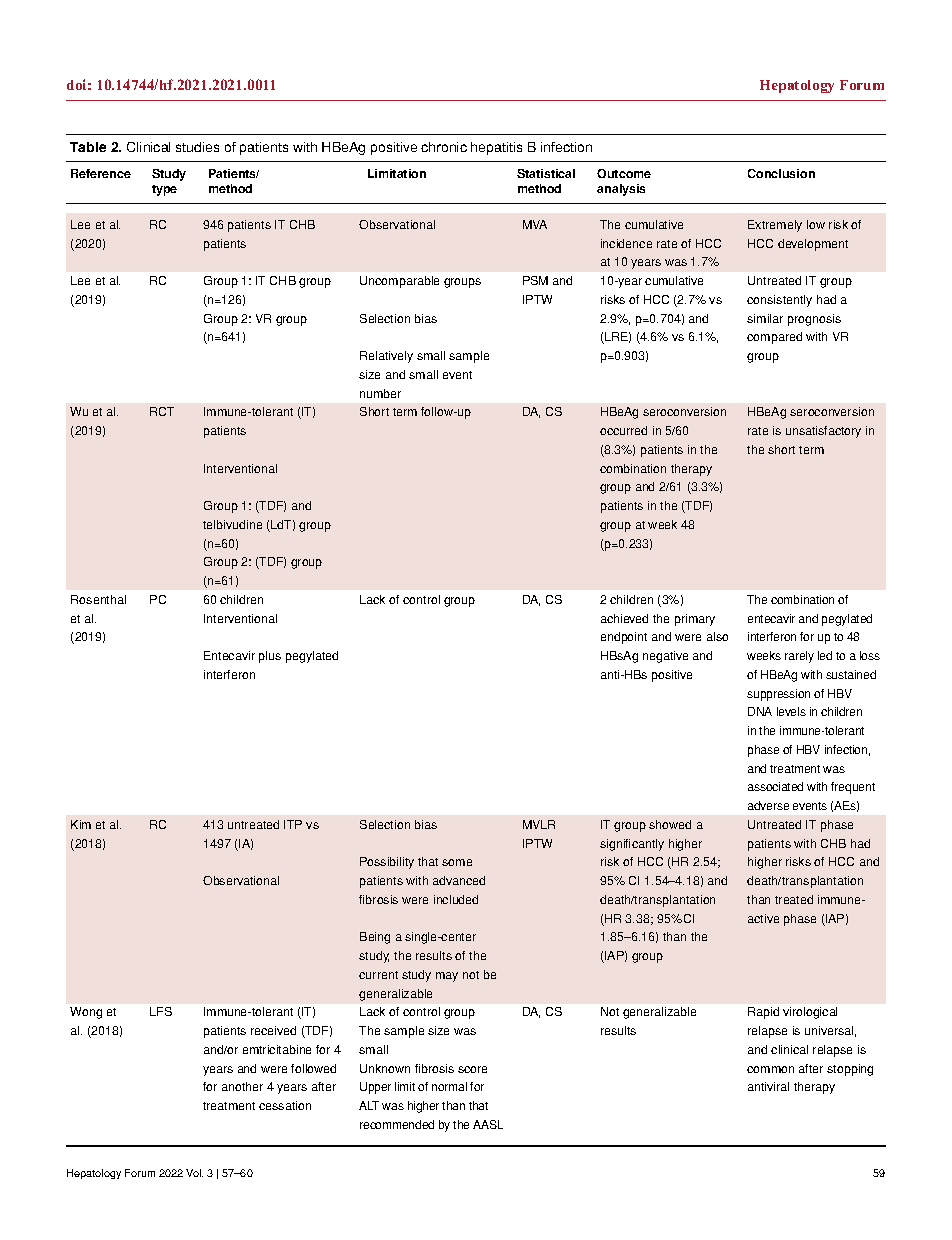 The image size is (952, 1240). I want to click on some, so click(457, 862).
